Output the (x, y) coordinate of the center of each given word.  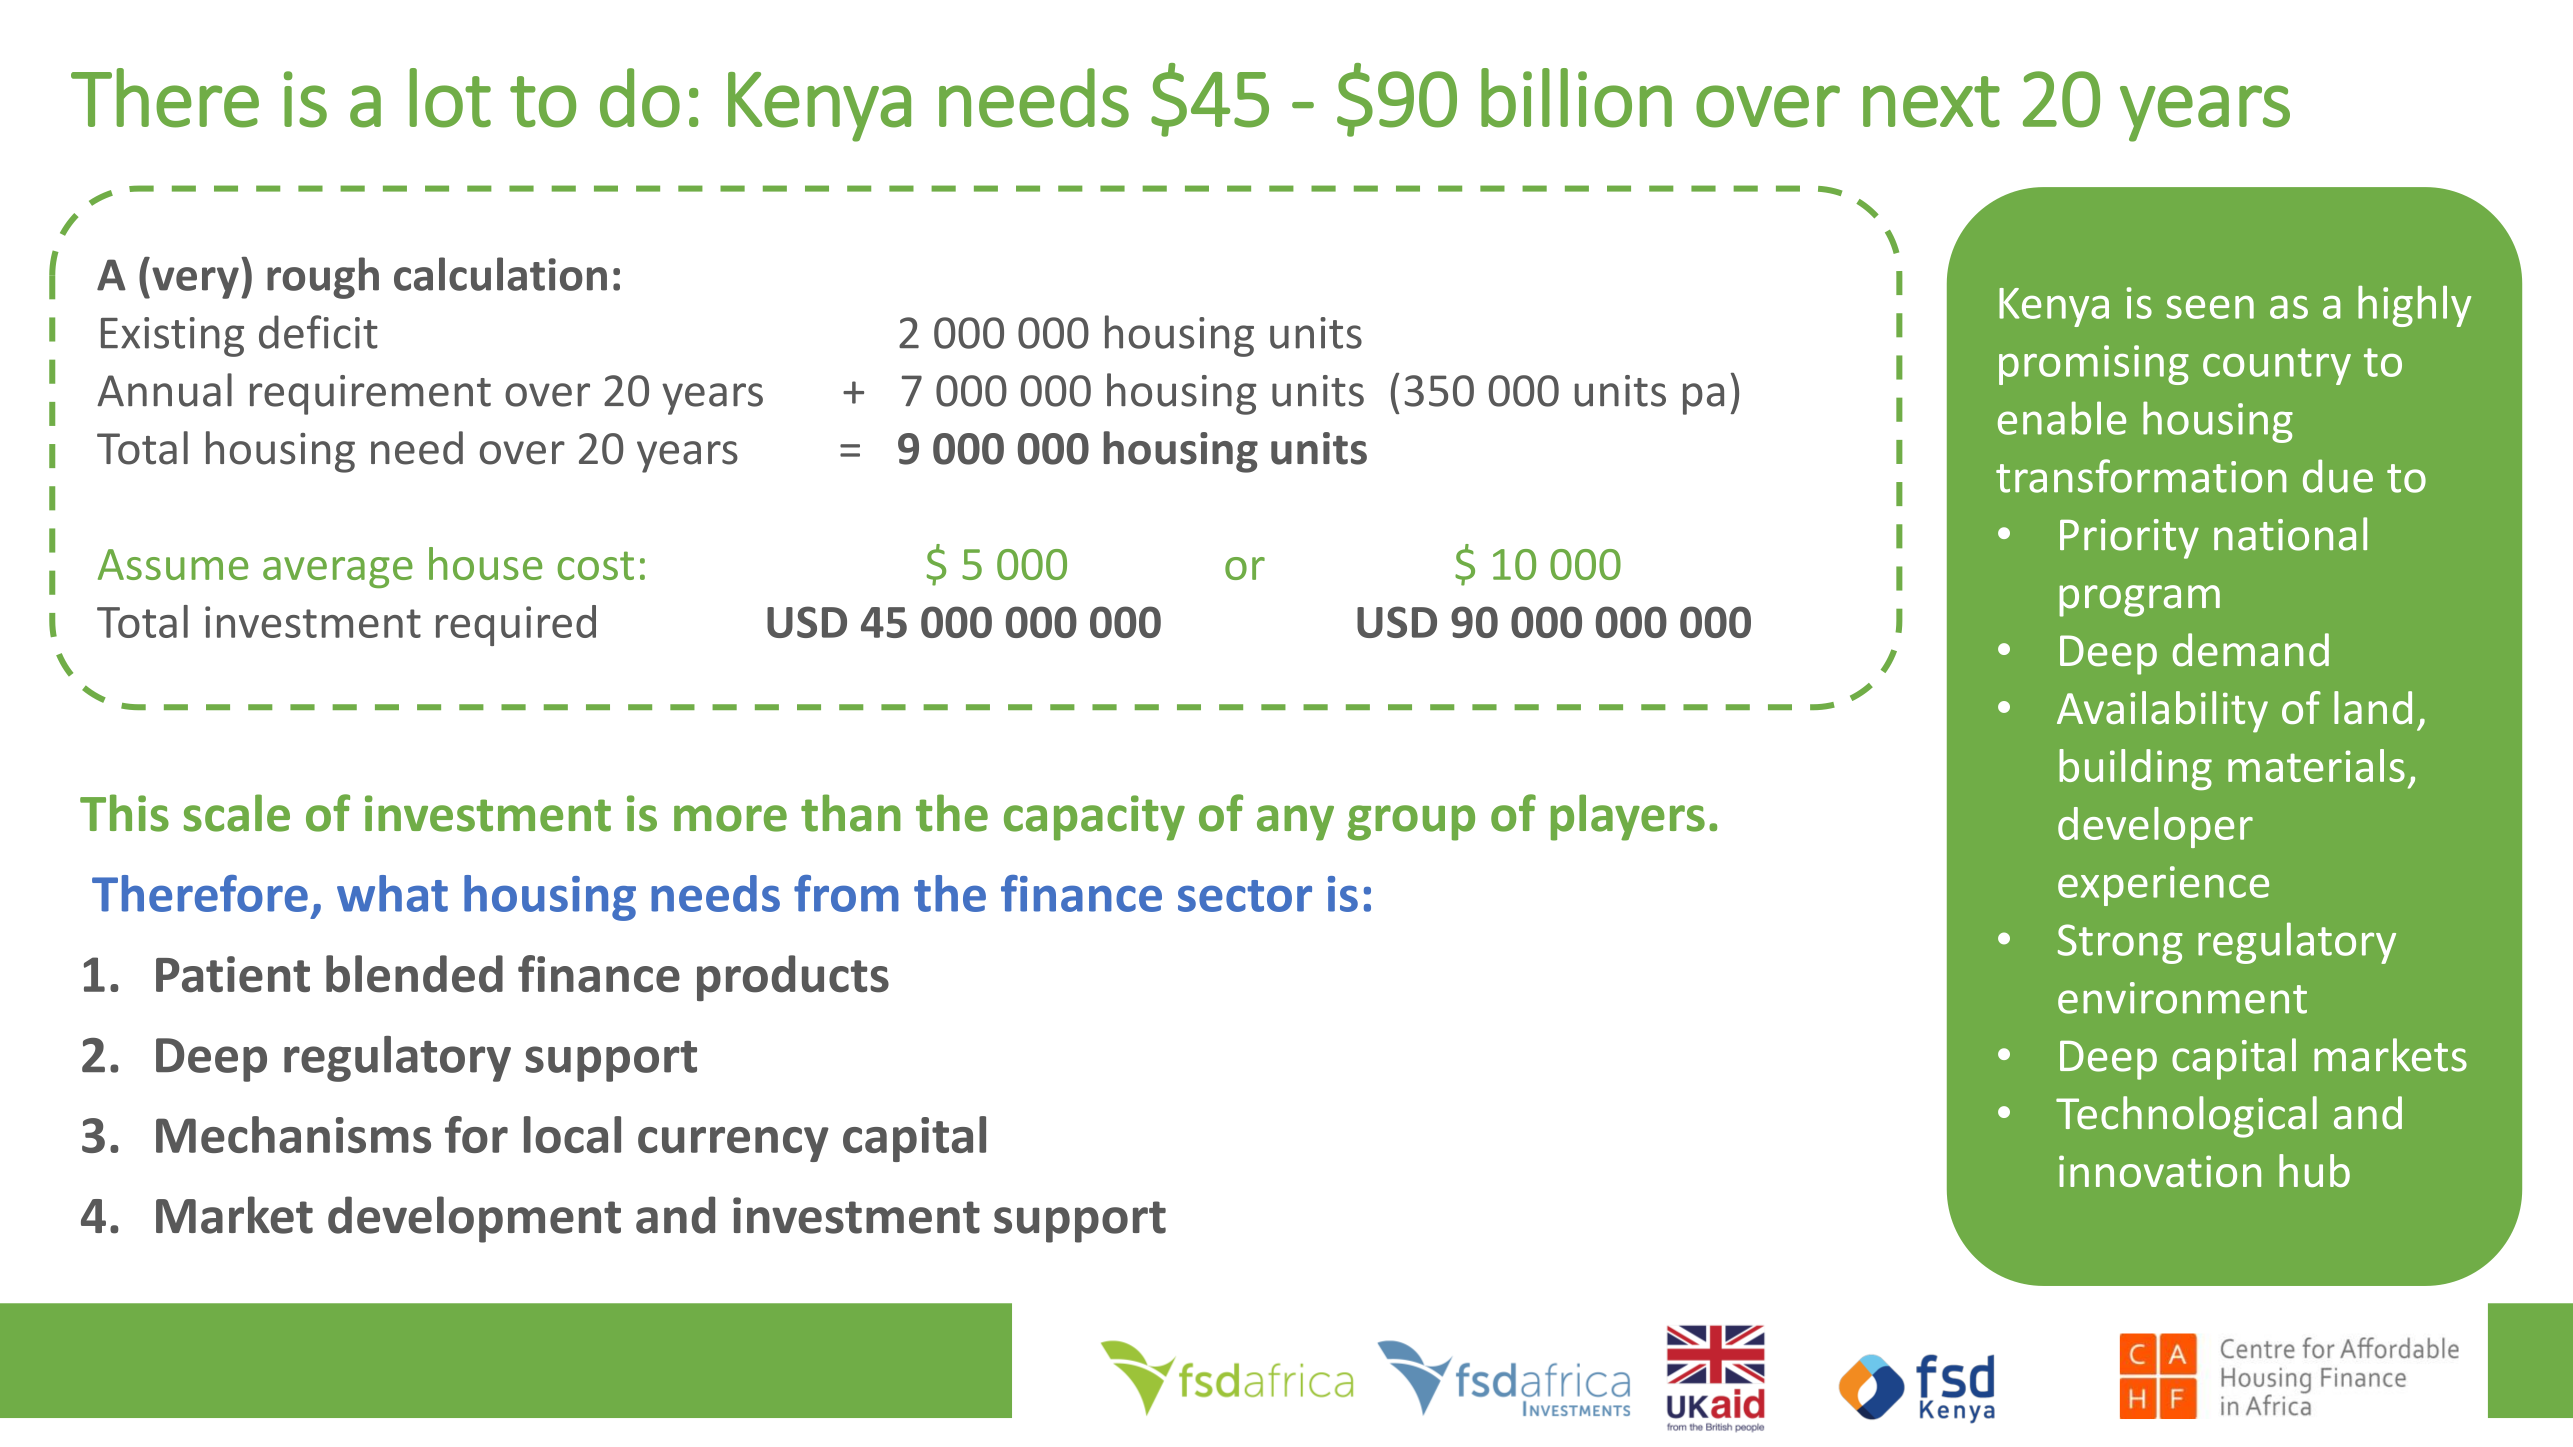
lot (450, 98)
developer (2155, 827)
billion (1576, 98)
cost (595, 565)
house (485, 563)
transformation (2141, 476)
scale (237, 813)
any (1295, 823)
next (1931, 102)
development (474, 1219)
